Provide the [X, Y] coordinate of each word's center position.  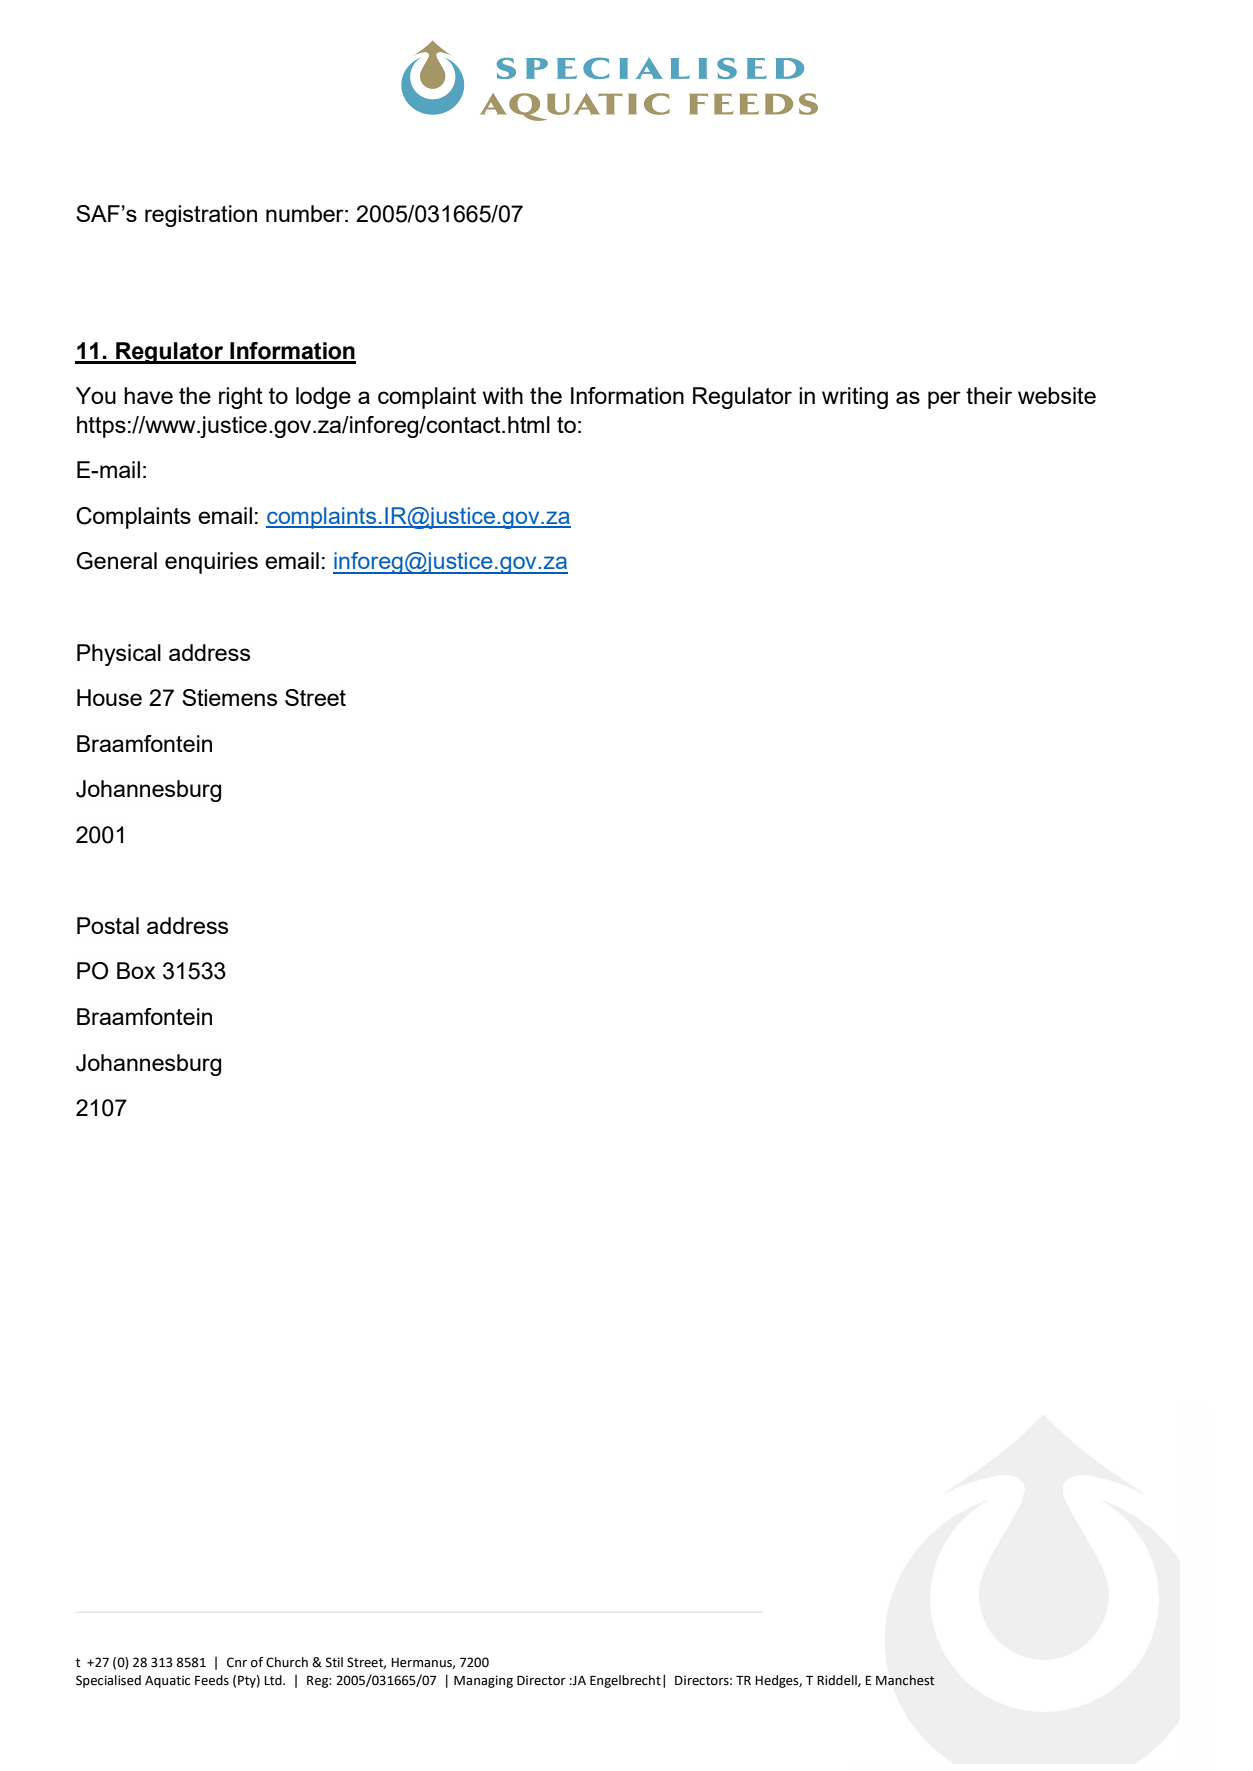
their [989, 395]
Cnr [237, 1662]
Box [136, 970]
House [109, 697]
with [503, 395]
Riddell [838, 1681]
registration [201, 216]
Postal [108, 925]
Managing [483, 1681]
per [944, 400]
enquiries [211, 563]
